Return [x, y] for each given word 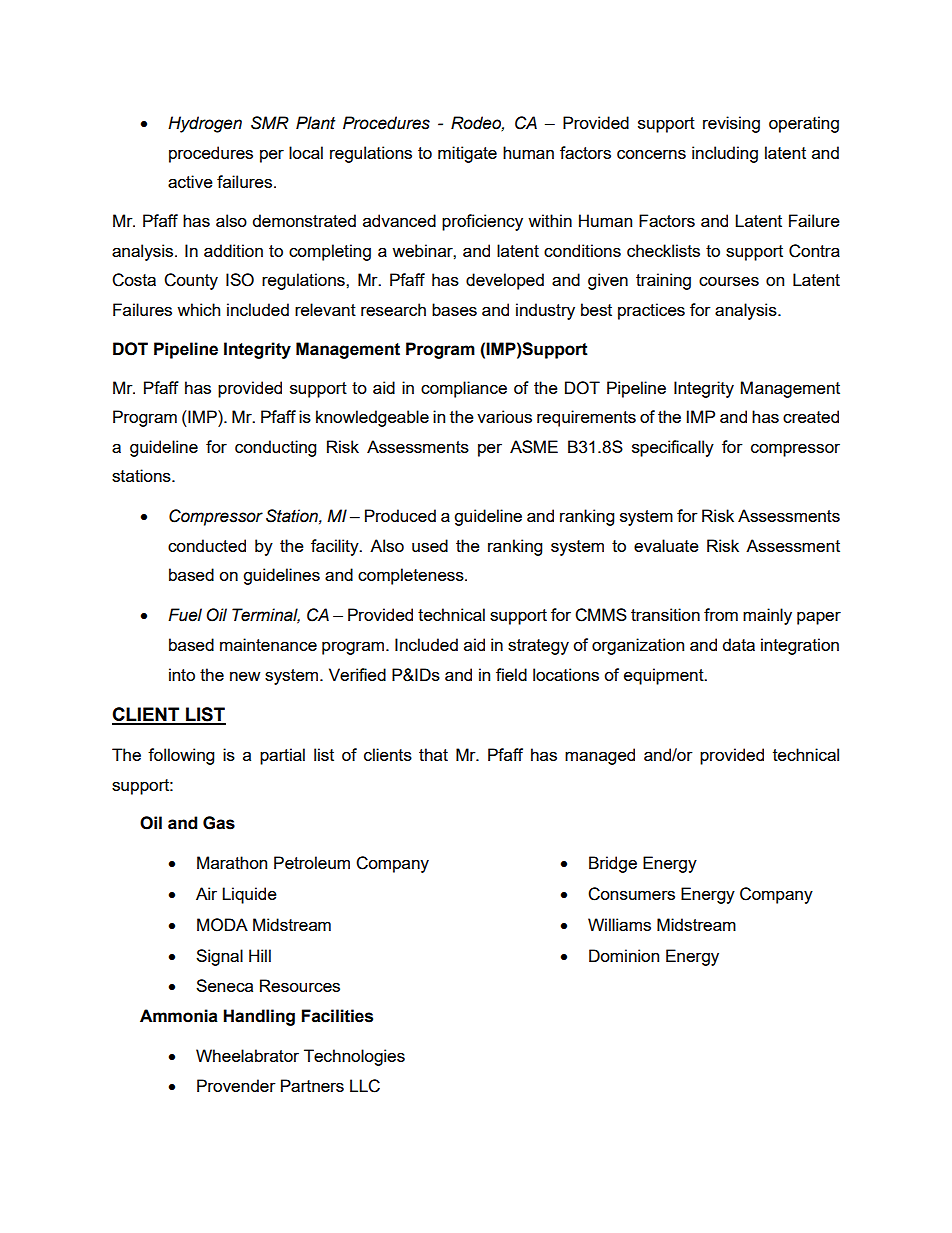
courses [729, 281]
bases [454, 309]
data [739, 644]
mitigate [467, 154]
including [725, 154]
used [430, 545]
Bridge [613, 864]
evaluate [666, 545]
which [198, 309]
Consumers [631, 894]
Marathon [232, 862]
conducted [207, 545]
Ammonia [179, 1016]
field [511, 674]
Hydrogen [205, 124]
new [245, 676]
